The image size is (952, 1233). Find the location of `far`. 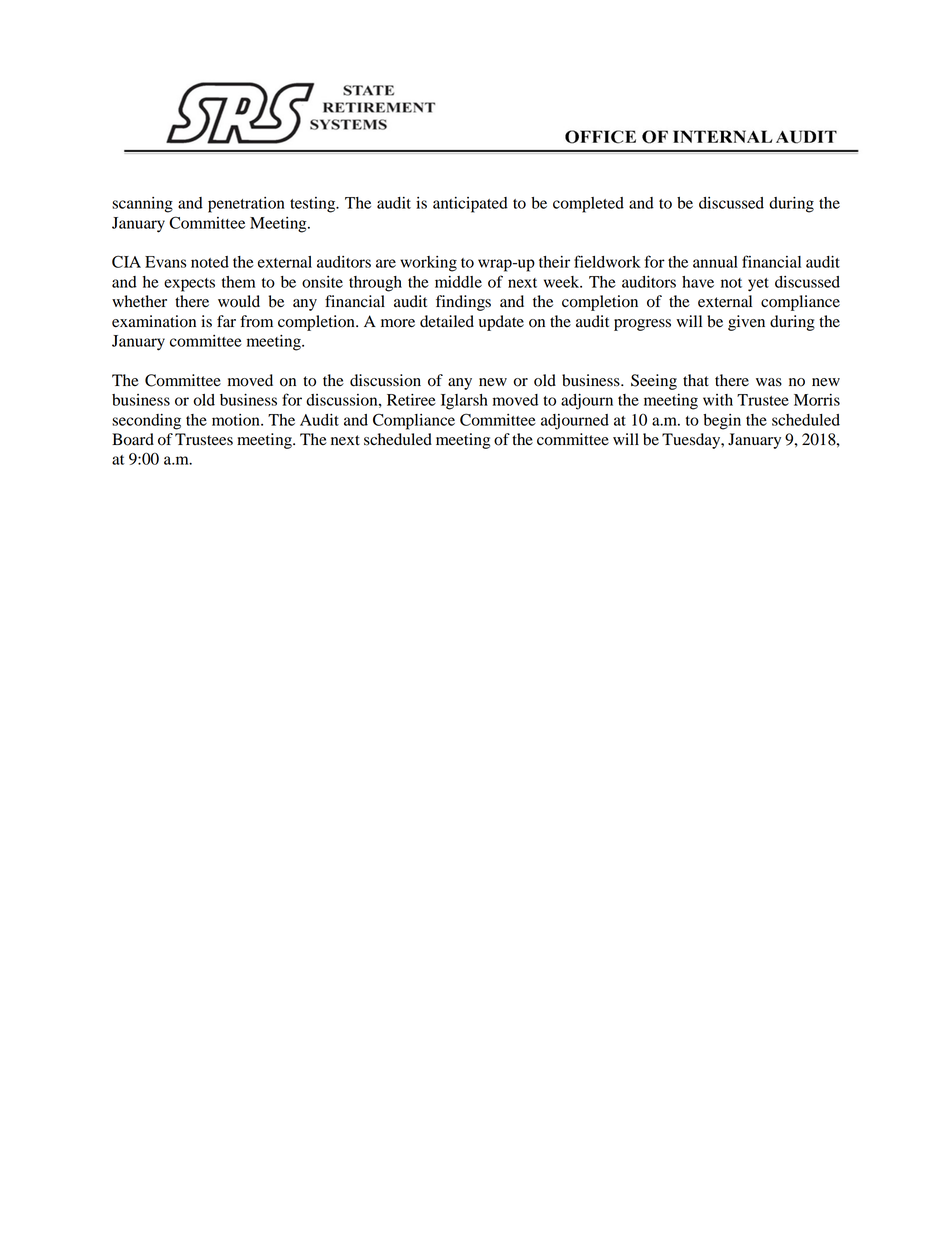

far is located at coordinates (226, 321).
